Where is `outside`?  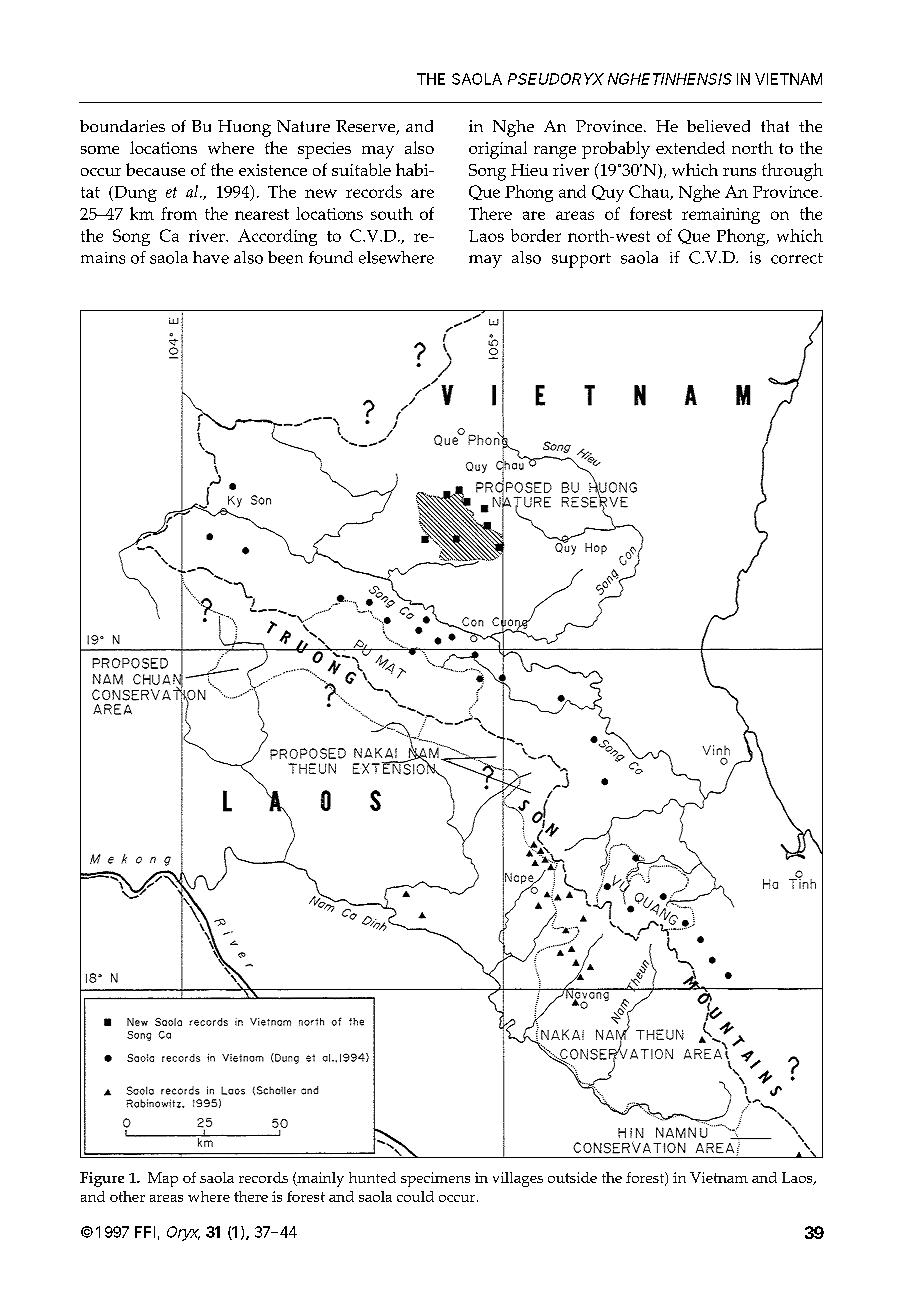
outside is located at coordinates (572, 1177).
